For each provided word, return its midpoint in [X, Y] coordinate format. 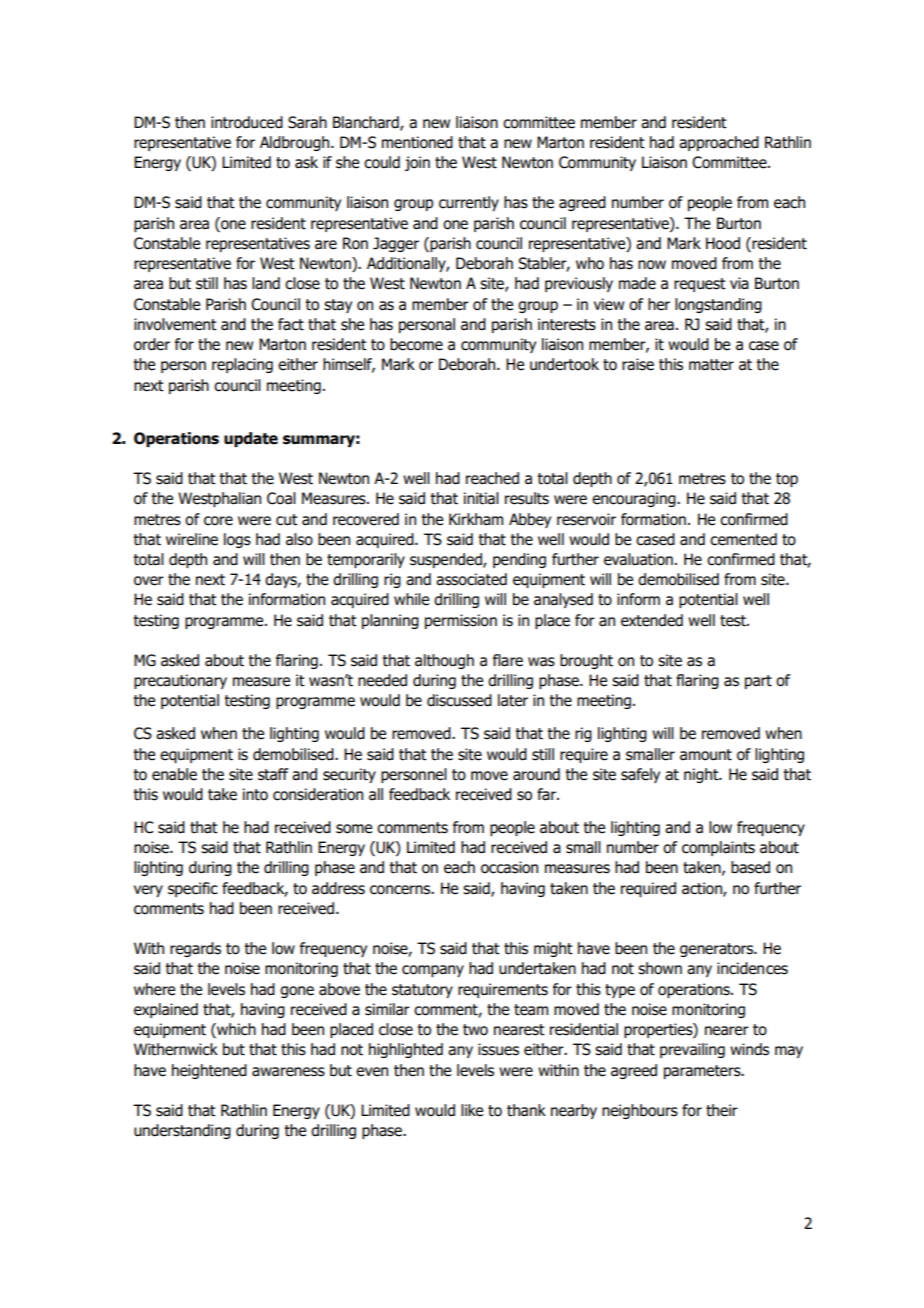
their [722, 1110]
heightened [209, 1071]
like [472, 1110]
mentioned [417, 142]
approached [719, 143]
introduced [247, 122]
